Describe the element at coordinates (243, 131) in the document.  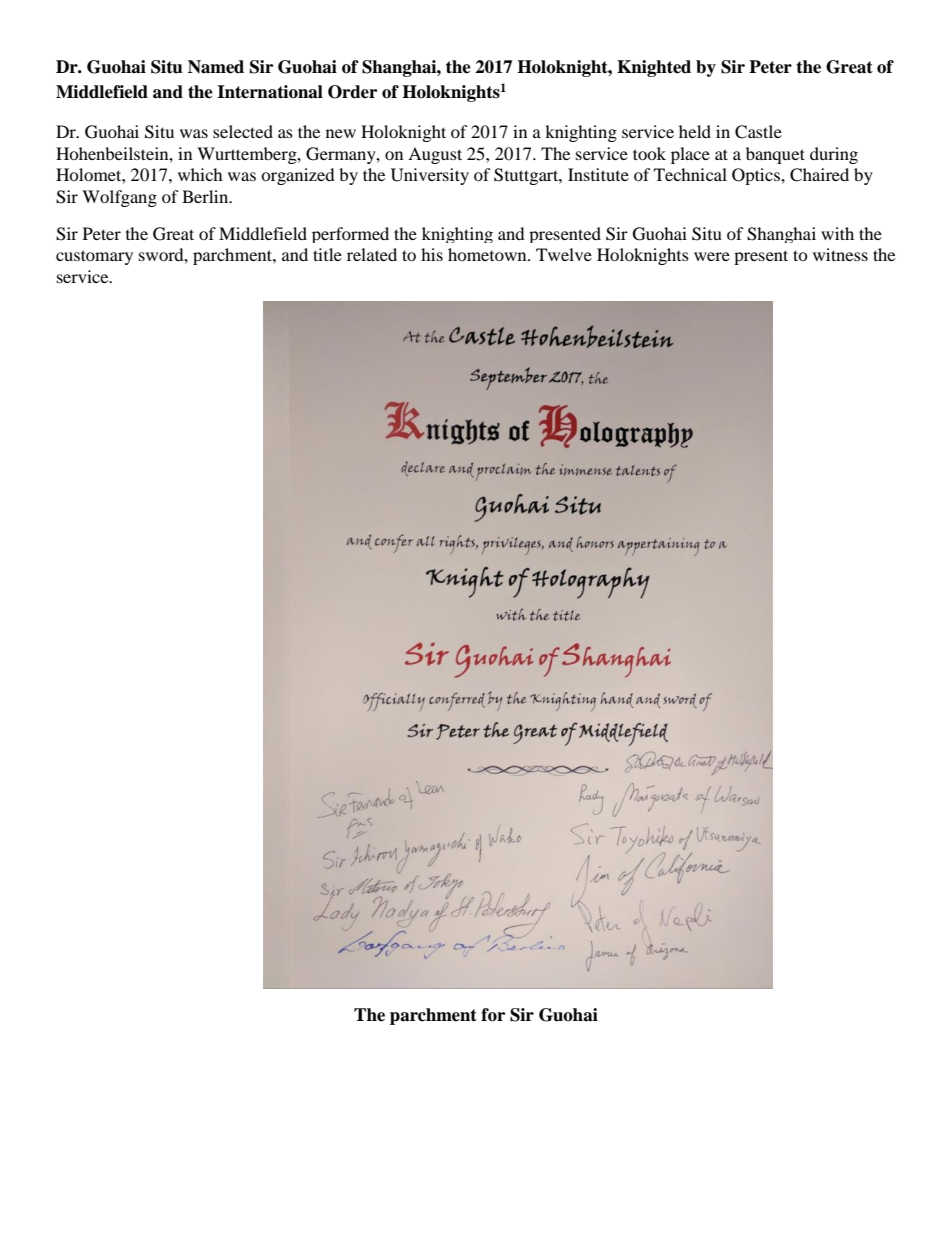
I see `selected` at that location.
